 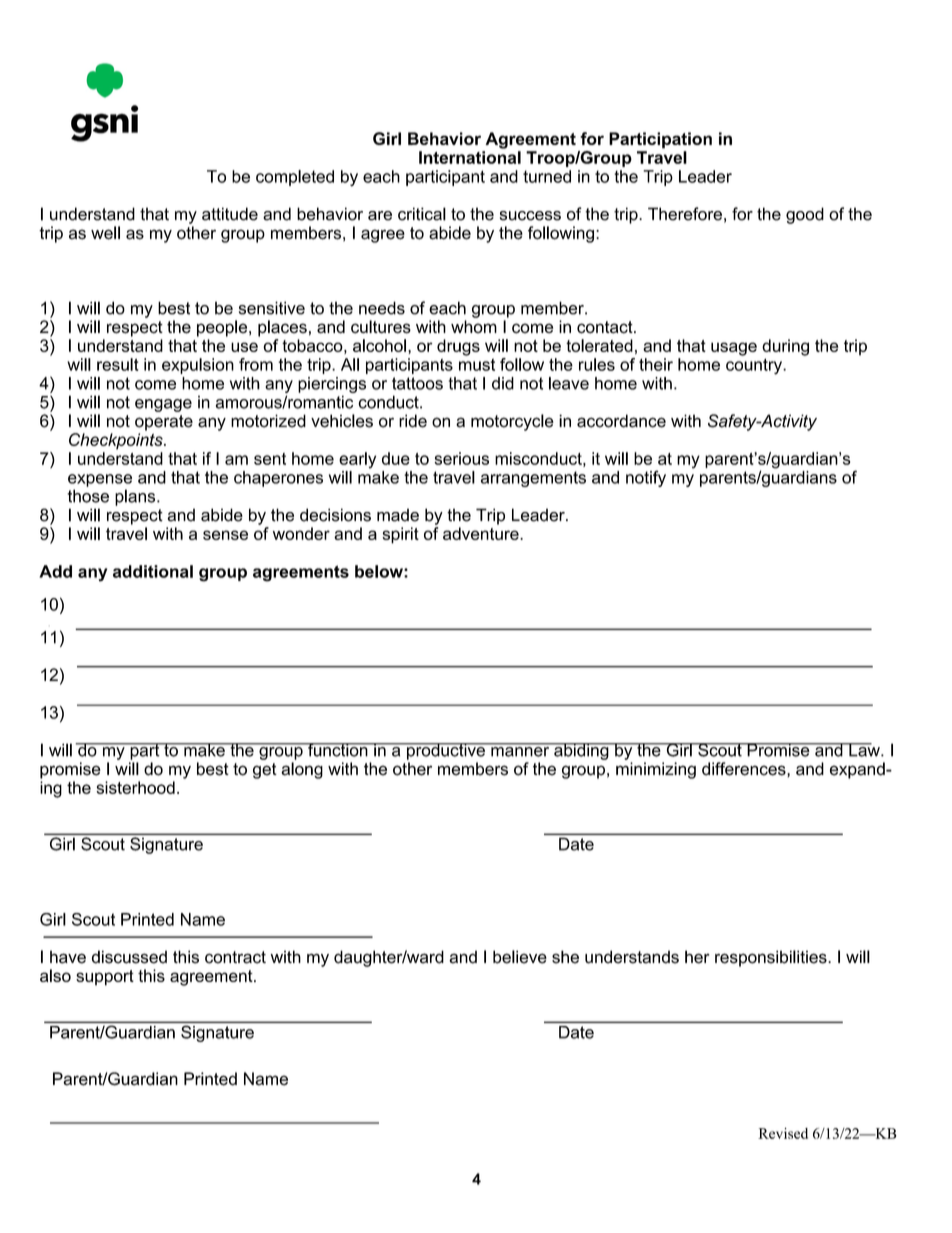 I want to click on must, so click(x=477, y=364).
